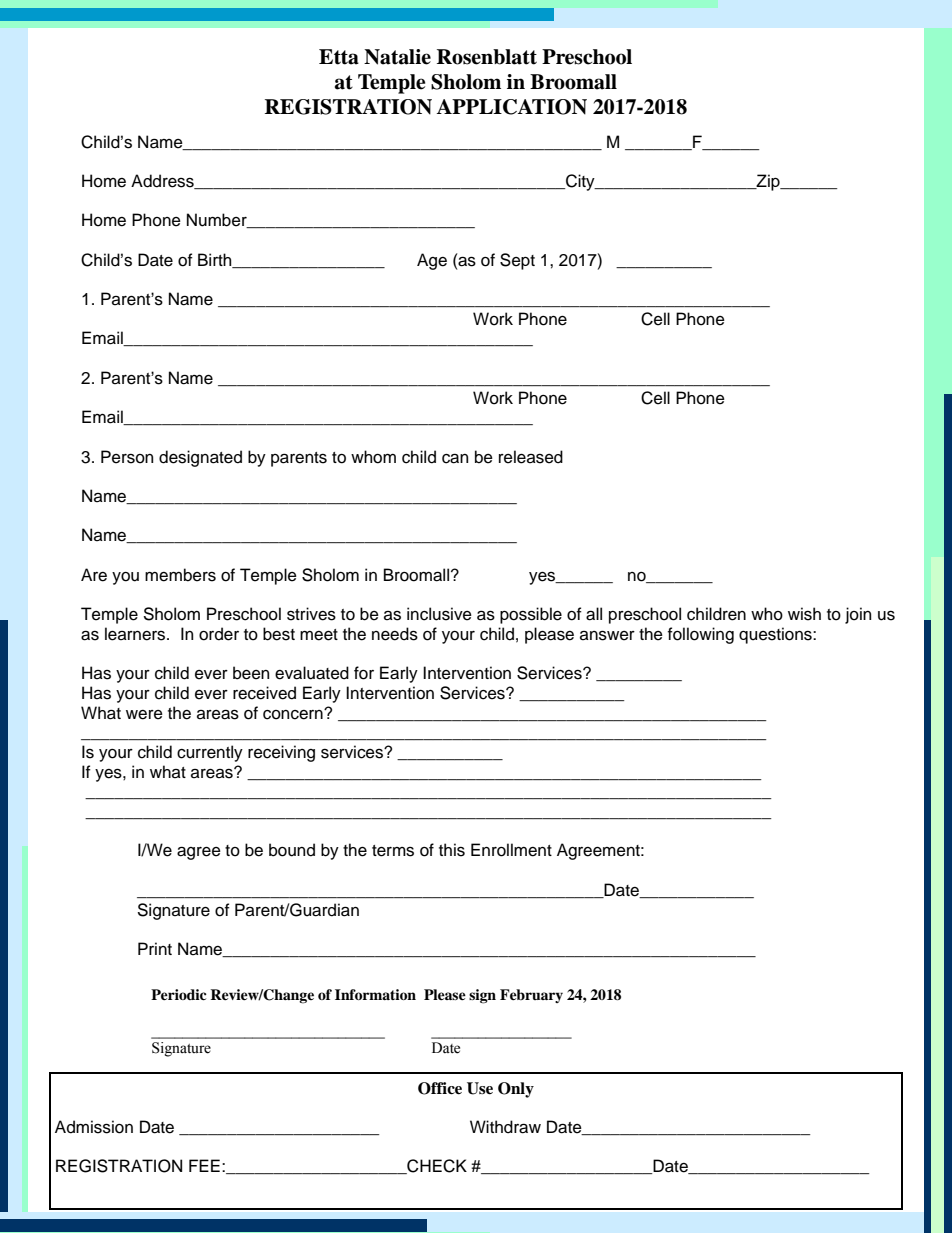  Describe the element at coordinates (487, 57) in the document. I see `Rosenblatt` at that location.
